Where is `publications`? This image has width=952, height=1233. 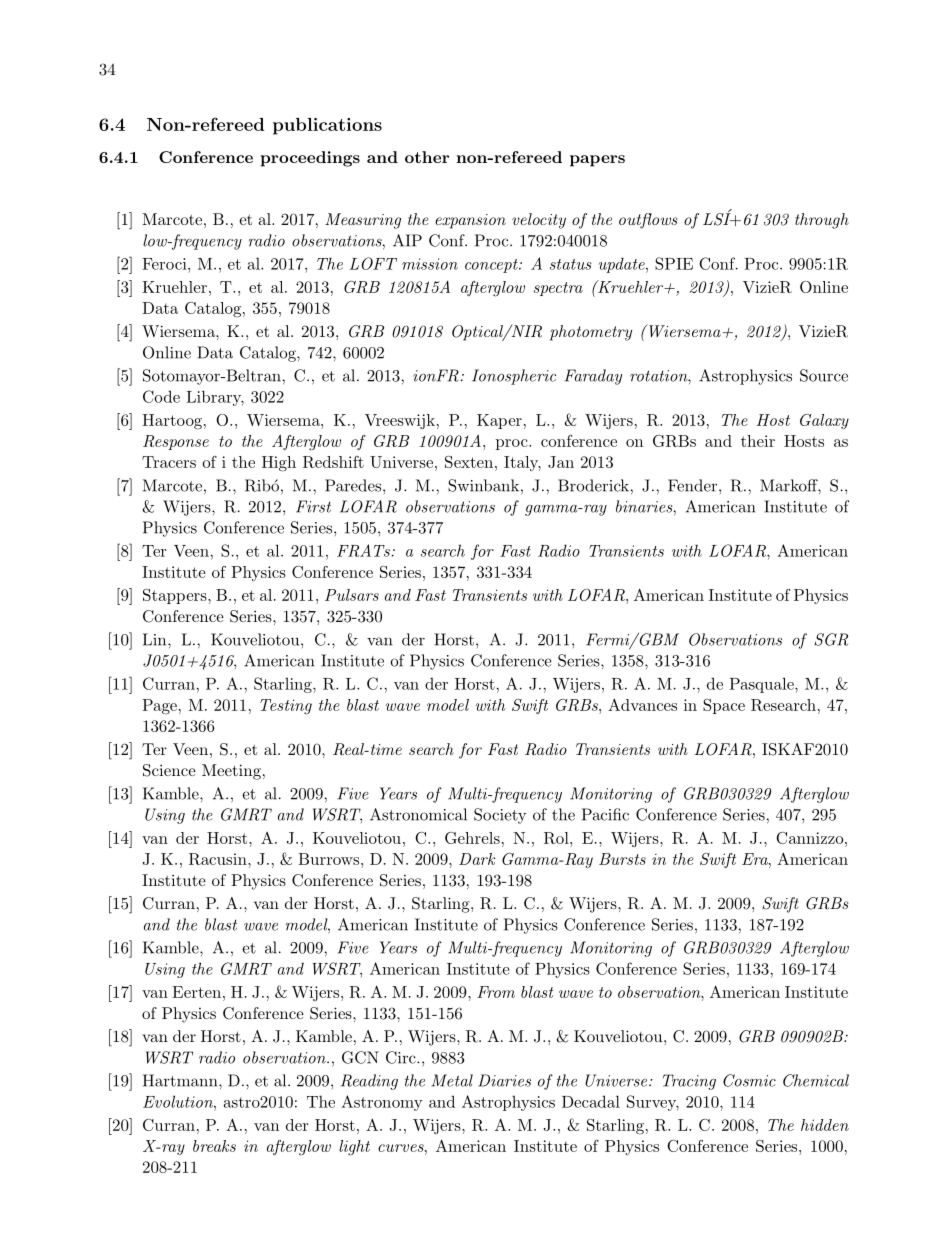
publications is located at coordinates (327, 126).
